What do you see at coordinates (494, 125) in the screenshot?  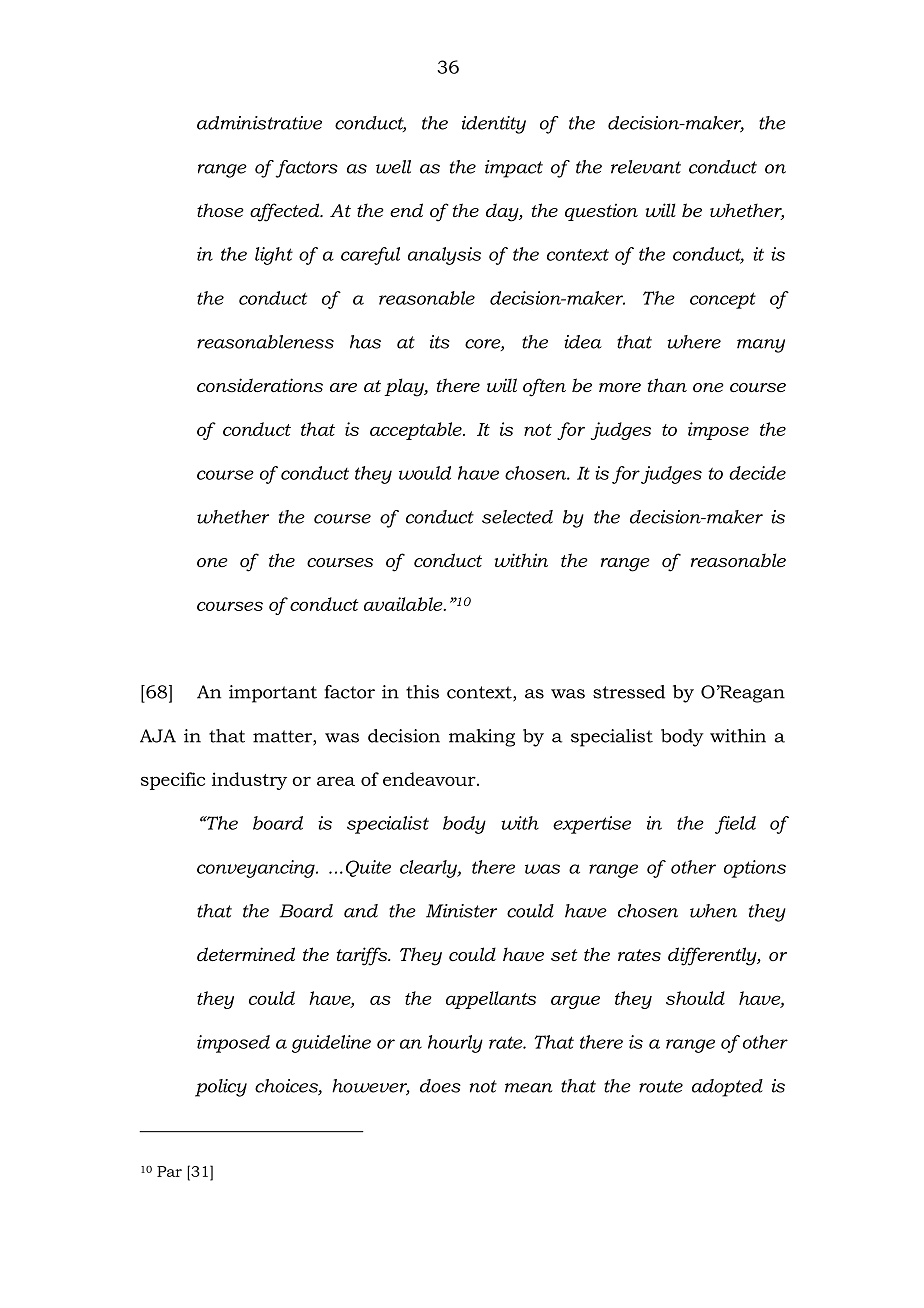 I see `identity` at bounding box center [494, 125].
